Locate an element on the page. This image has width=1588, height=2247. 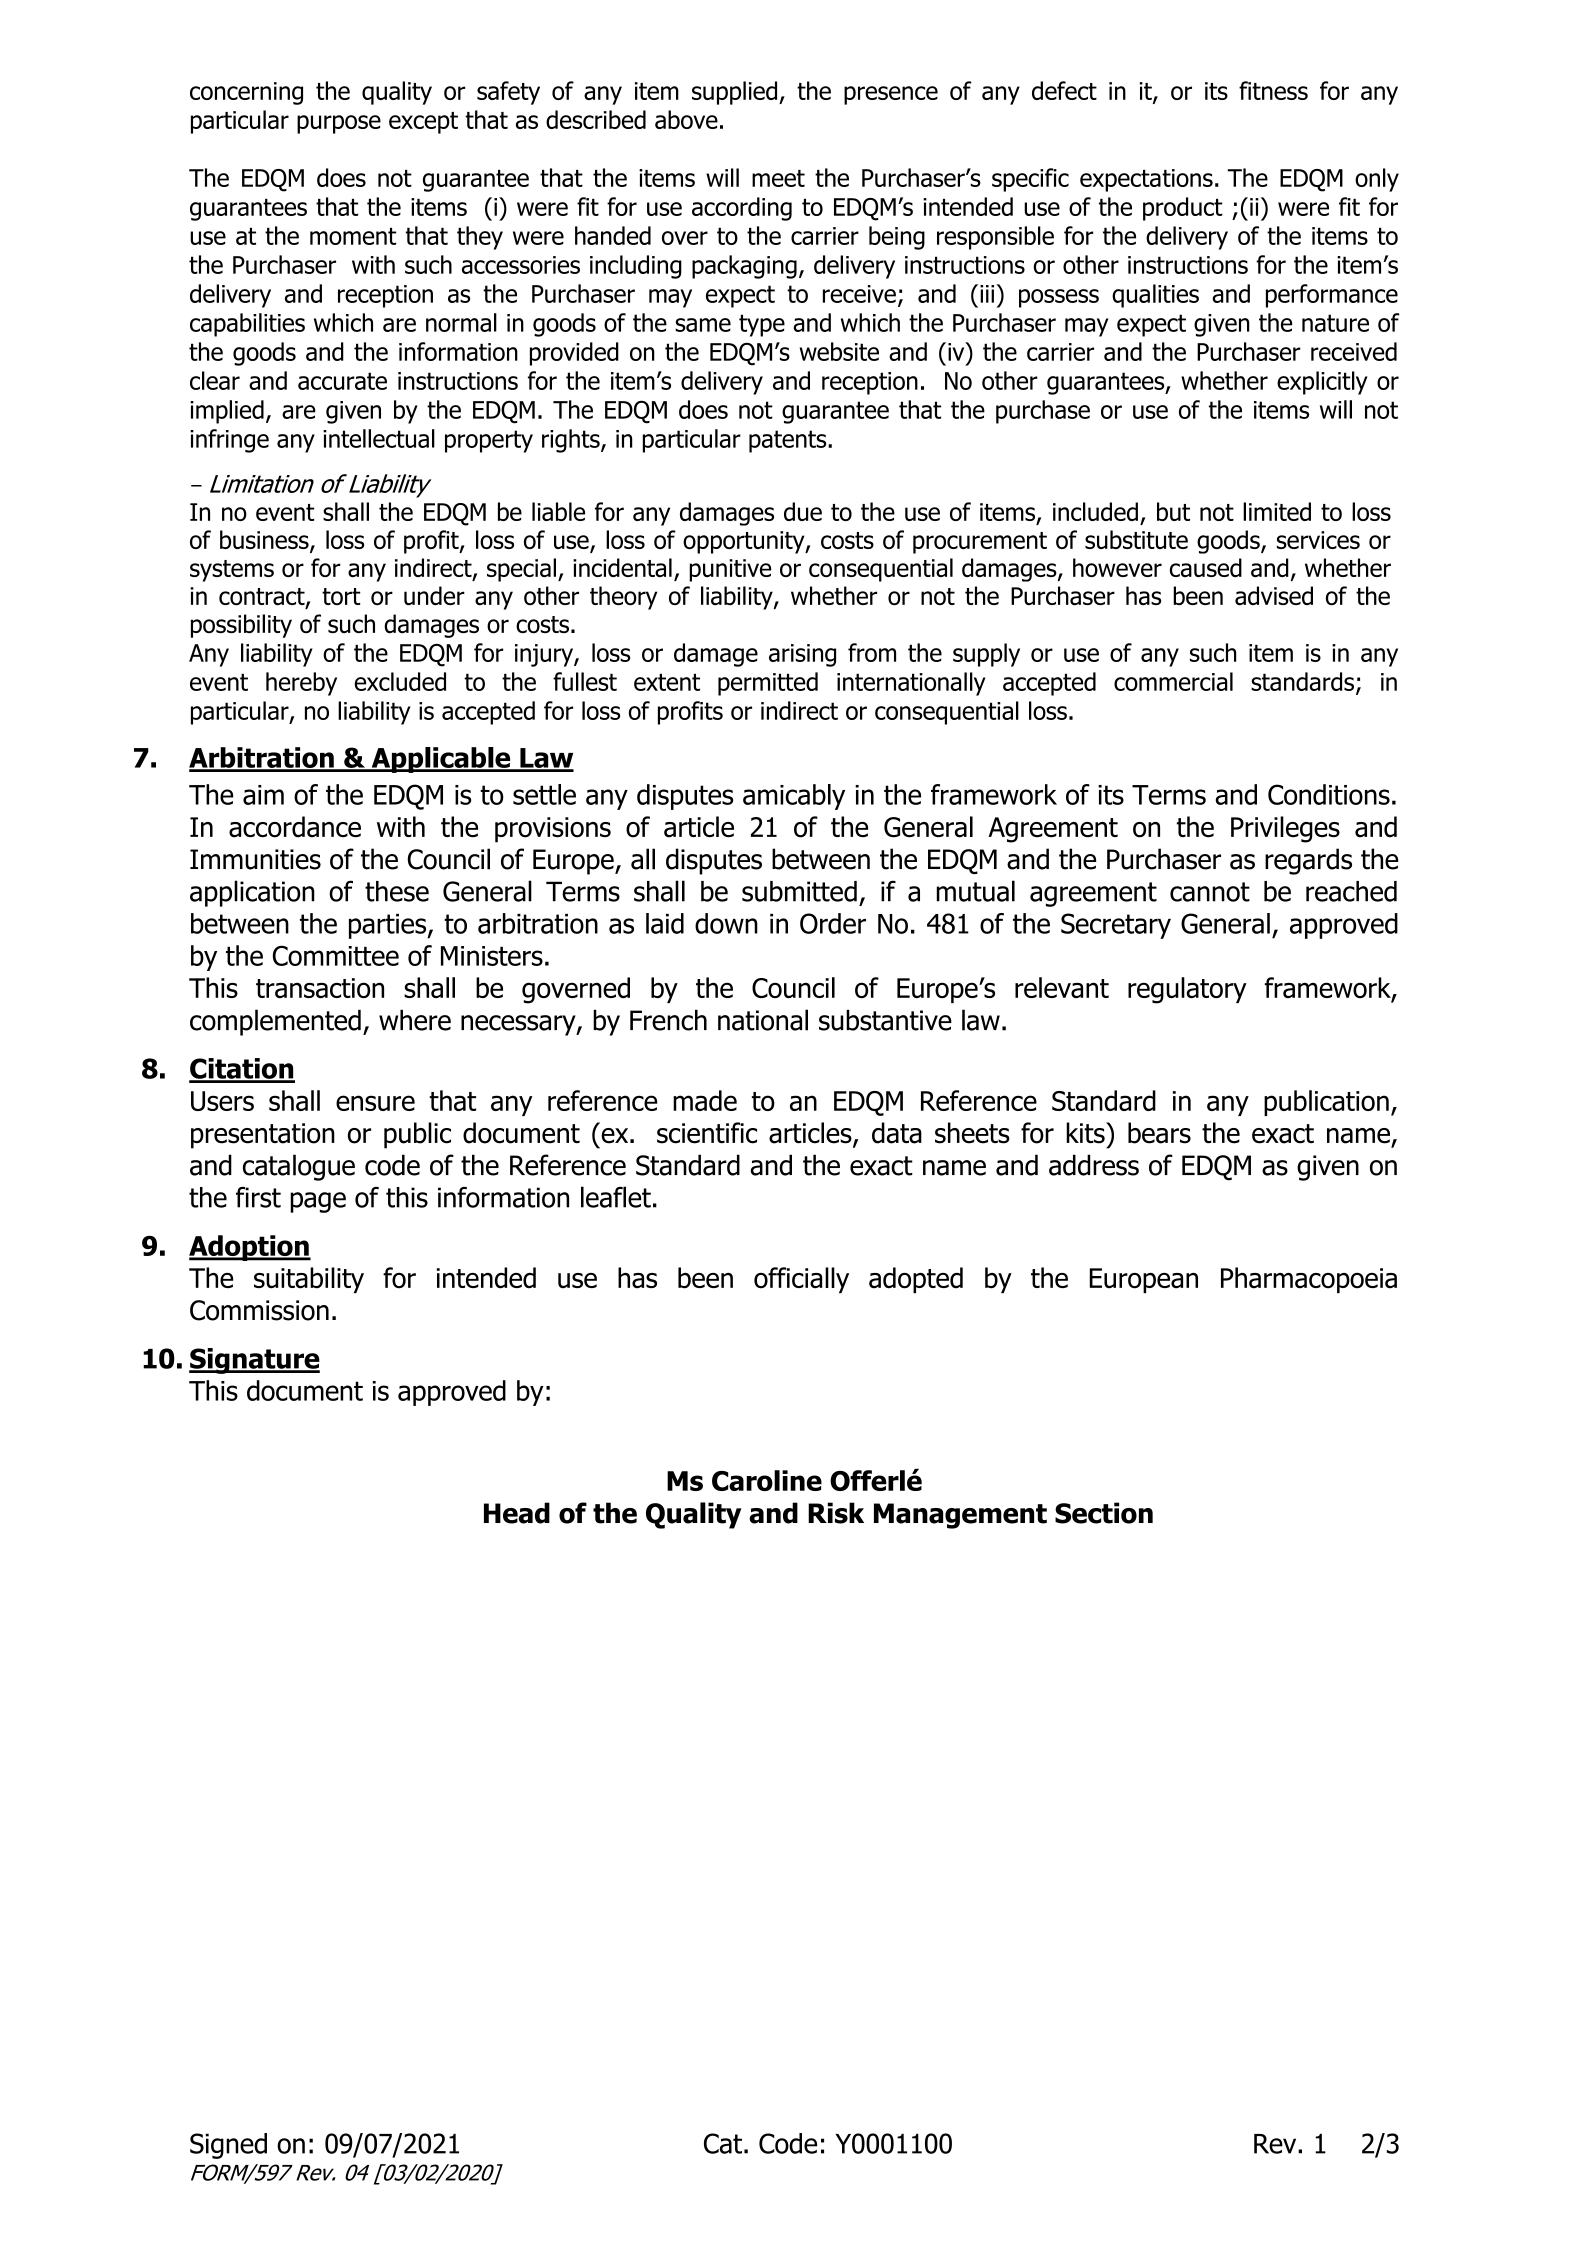
purpose is located at coordinates (339, 124).
